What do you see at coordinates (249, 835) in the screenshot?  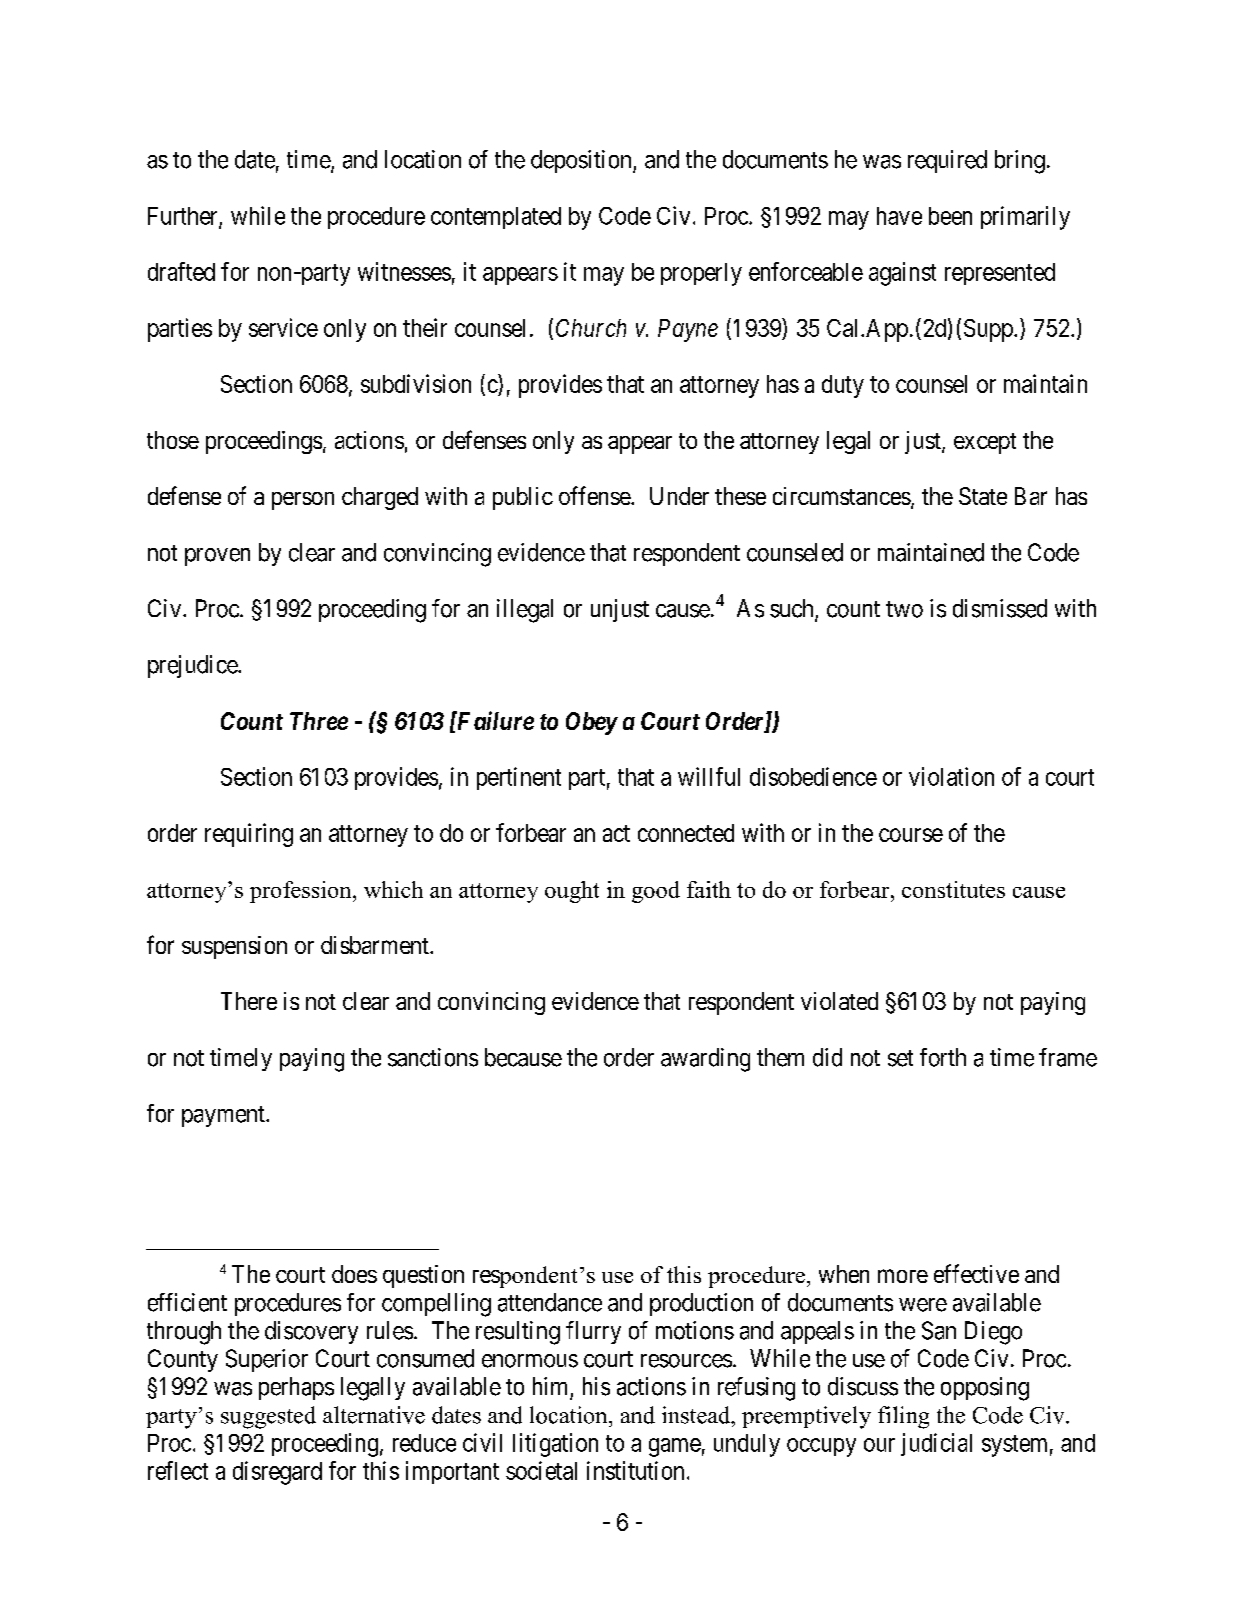 I see `requiring` at bounding box center [249, 835].
